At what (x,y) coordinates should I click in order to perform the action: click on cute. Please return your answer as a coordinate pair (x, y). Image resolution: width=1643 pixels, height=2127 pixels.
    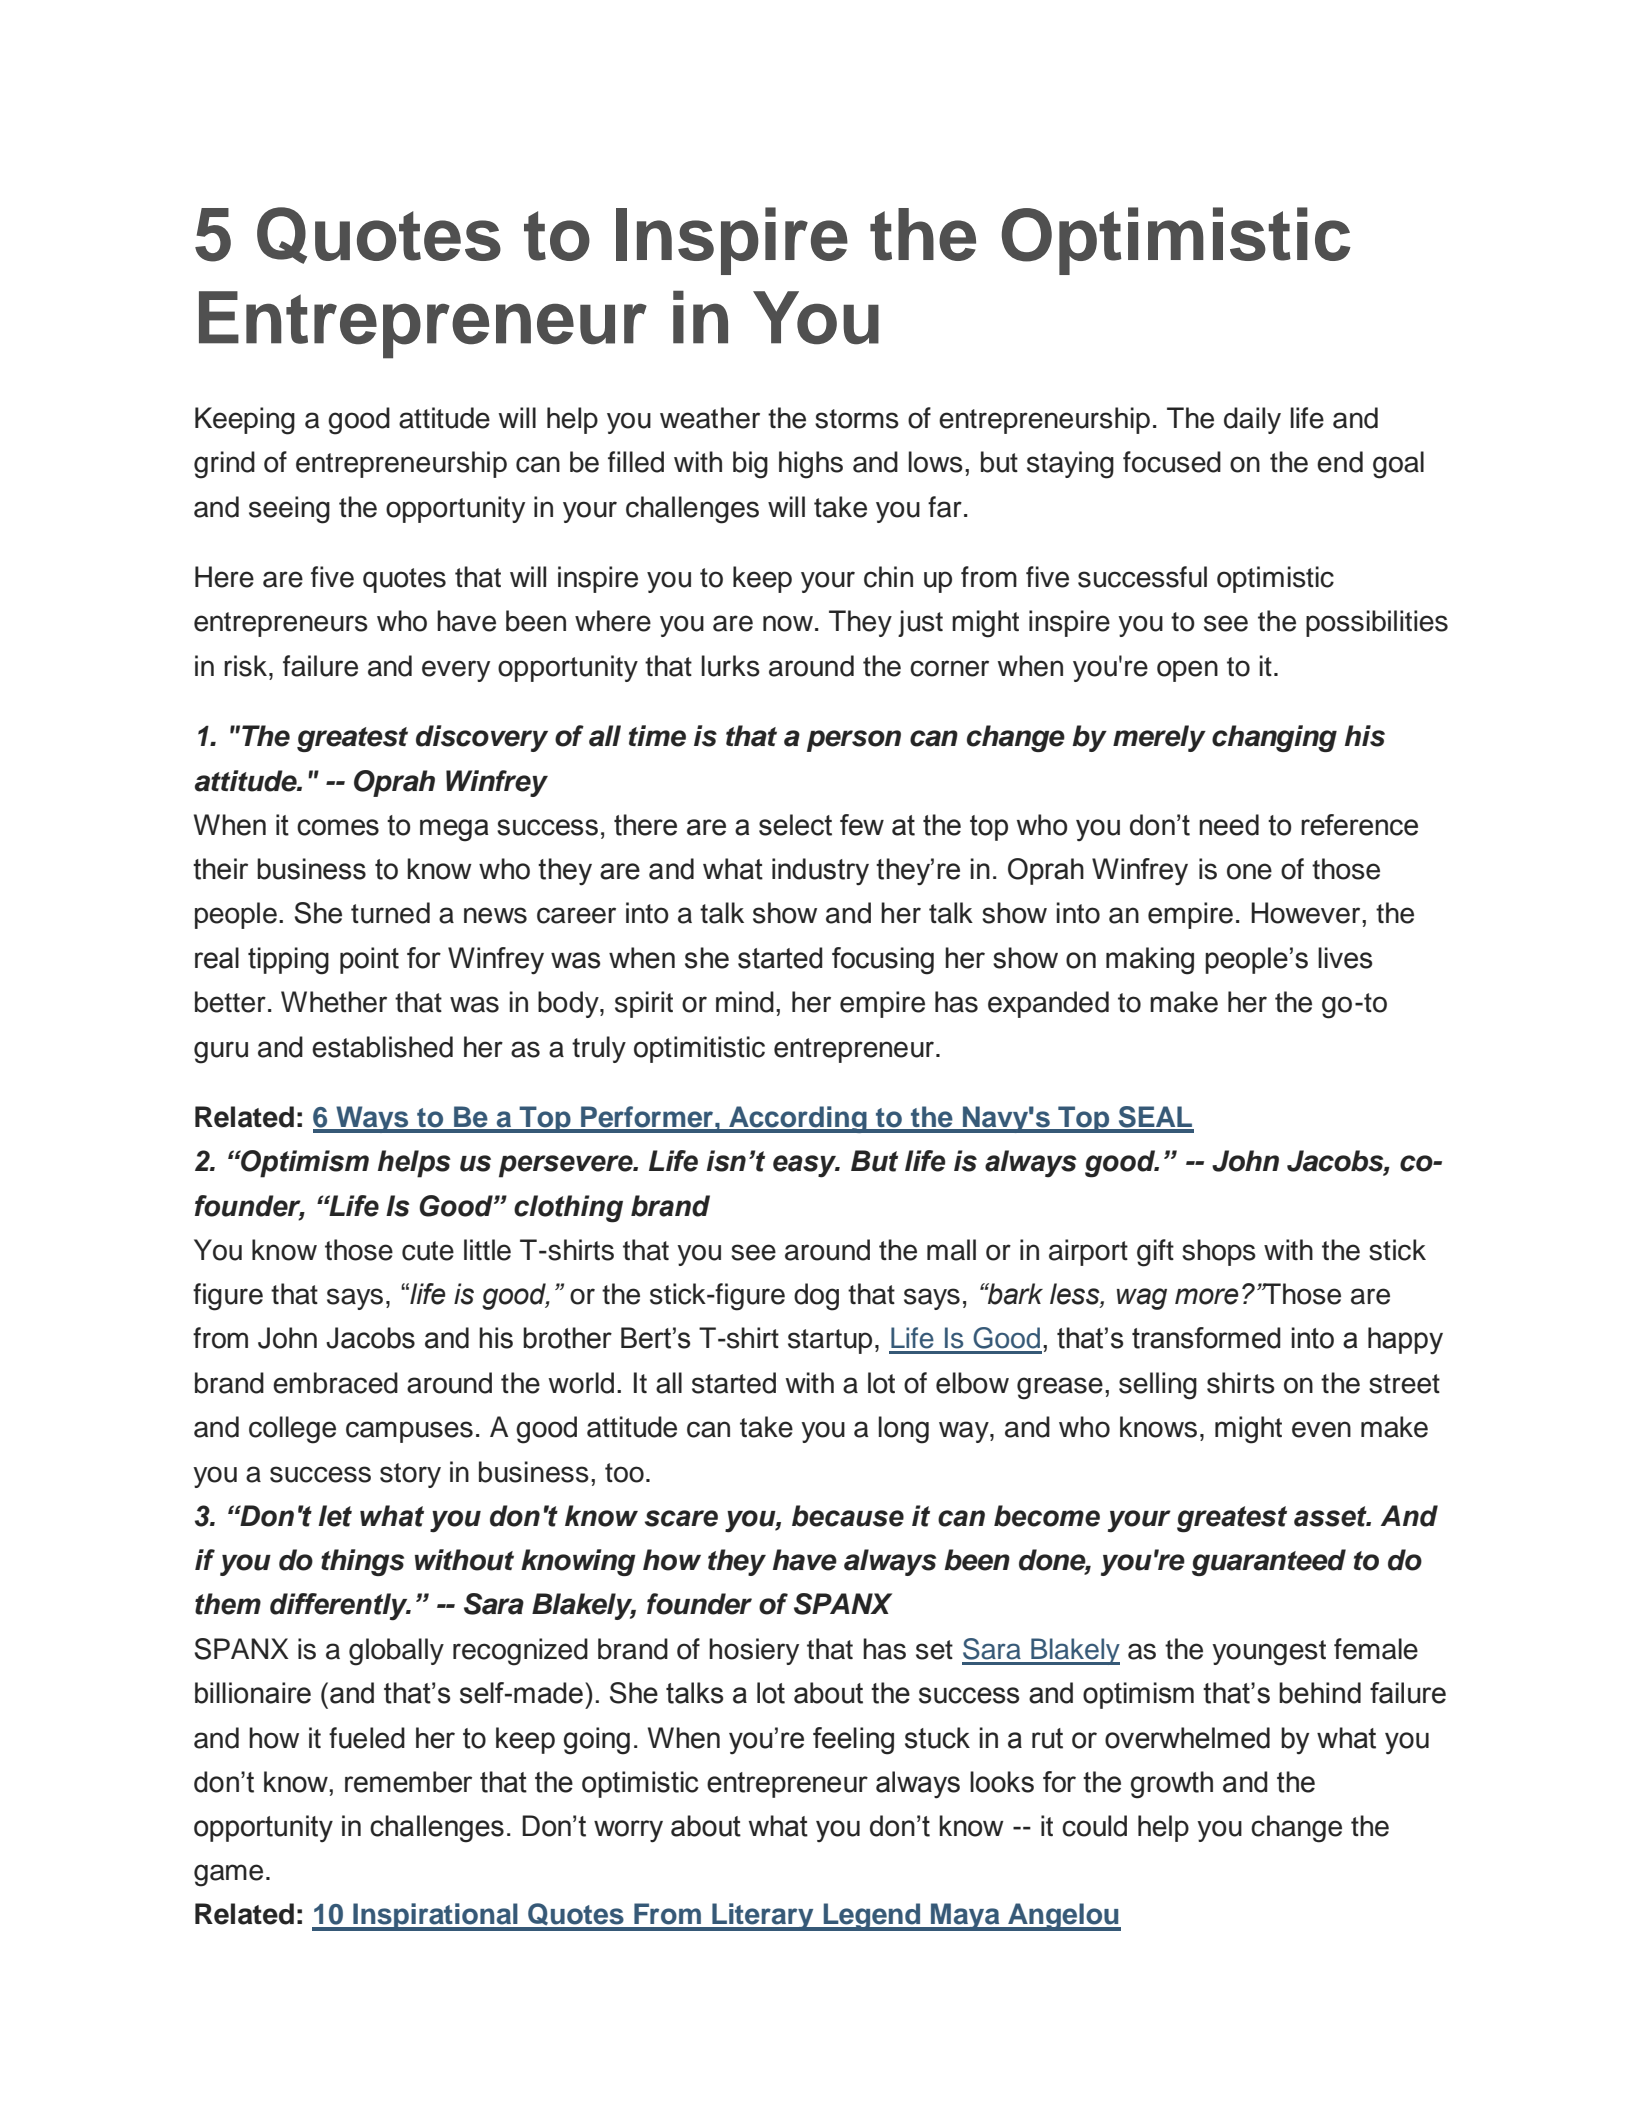
    Looking at the image, I should click on (428, 1251).
